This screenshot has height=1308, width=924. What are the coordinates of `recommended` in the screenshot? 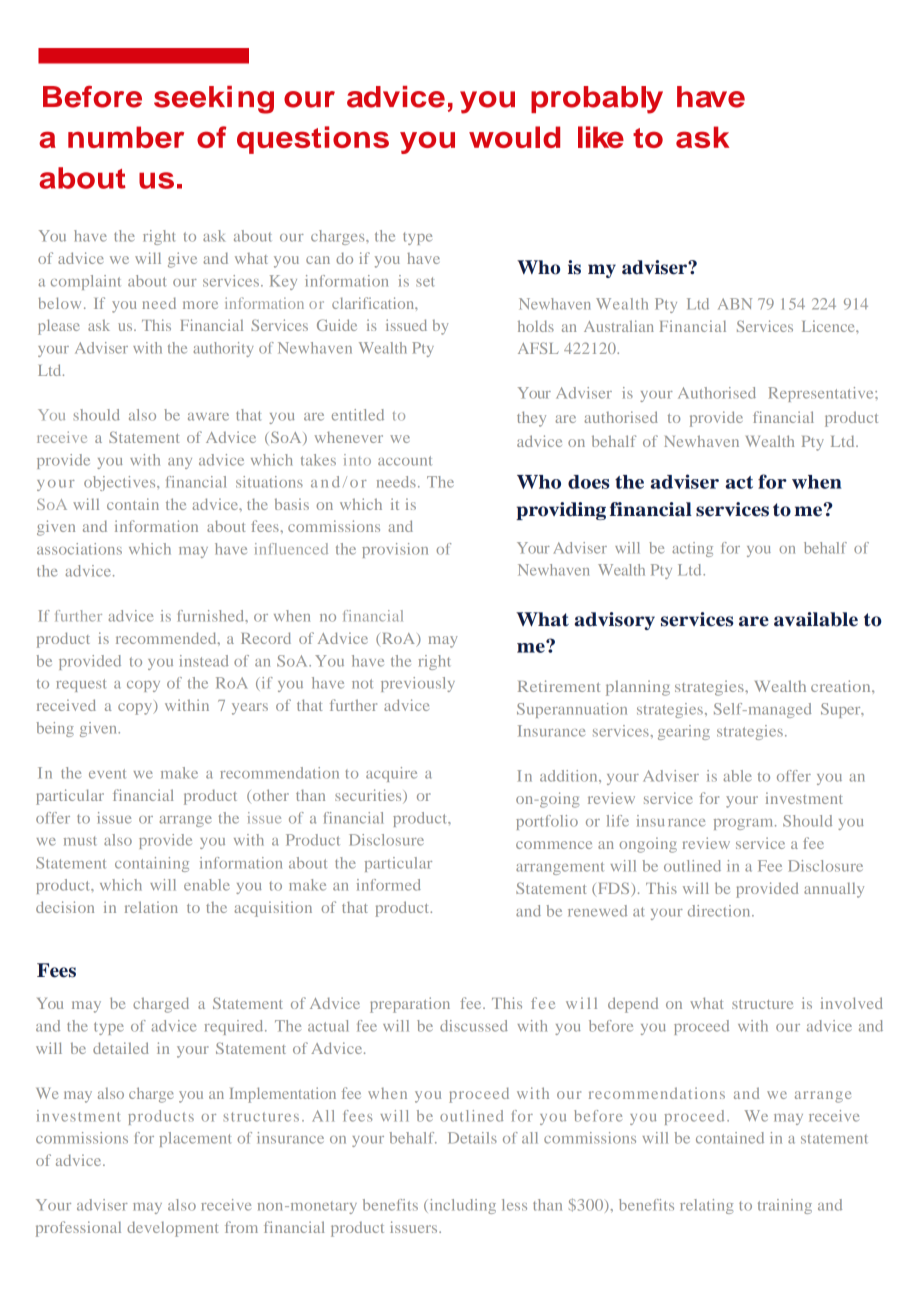 It's located at (167, 638).
